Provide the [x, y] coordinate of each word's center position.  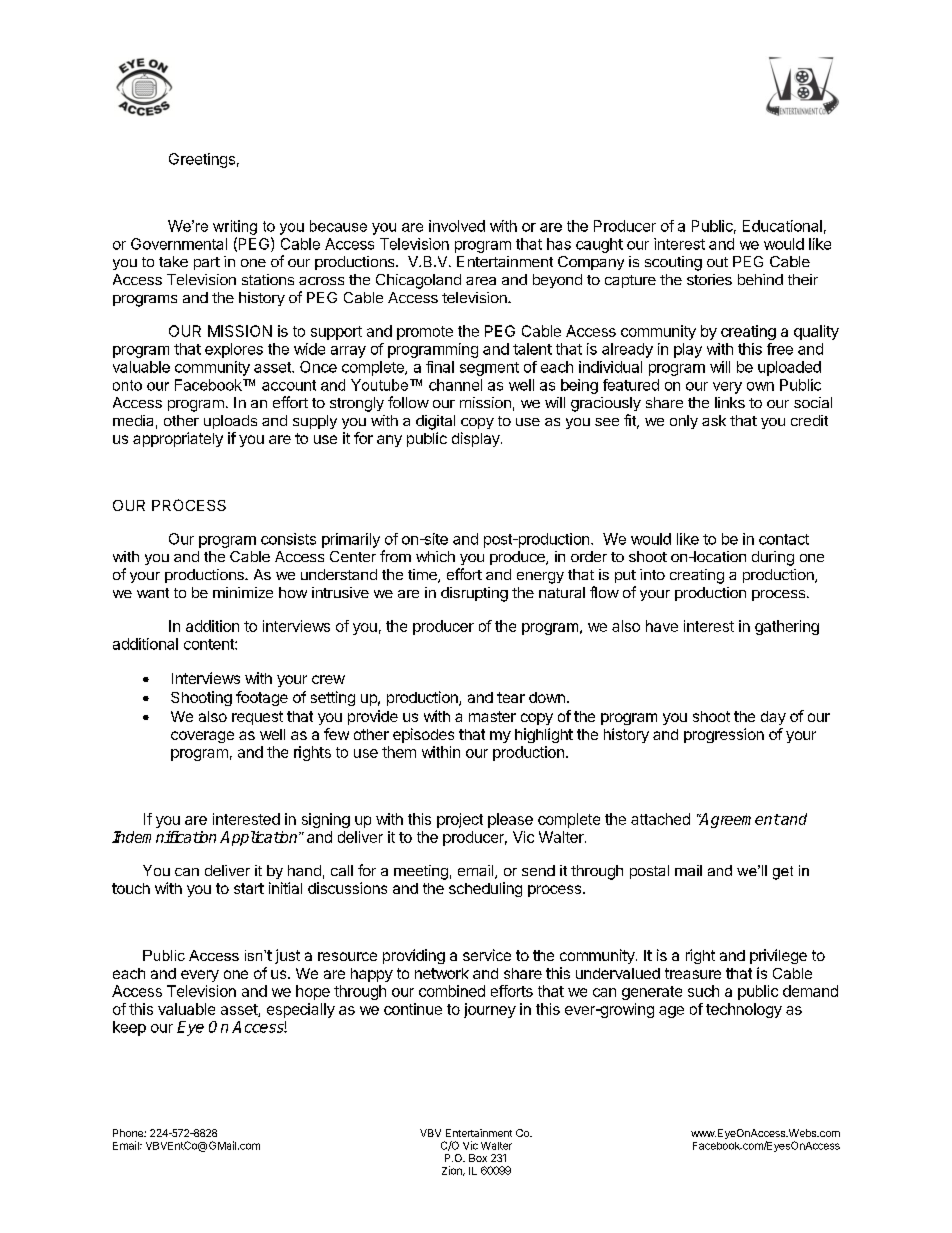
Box [478, 1158]
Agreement [739, 820]
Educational [782, 226]
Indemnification [164, 837]
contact [784, 539]
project [460, 820]
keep [129, 1028]
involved [457, 226]
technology [744, 1010]
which [435, 556]
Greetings [202, 160]
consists [288, 539]
